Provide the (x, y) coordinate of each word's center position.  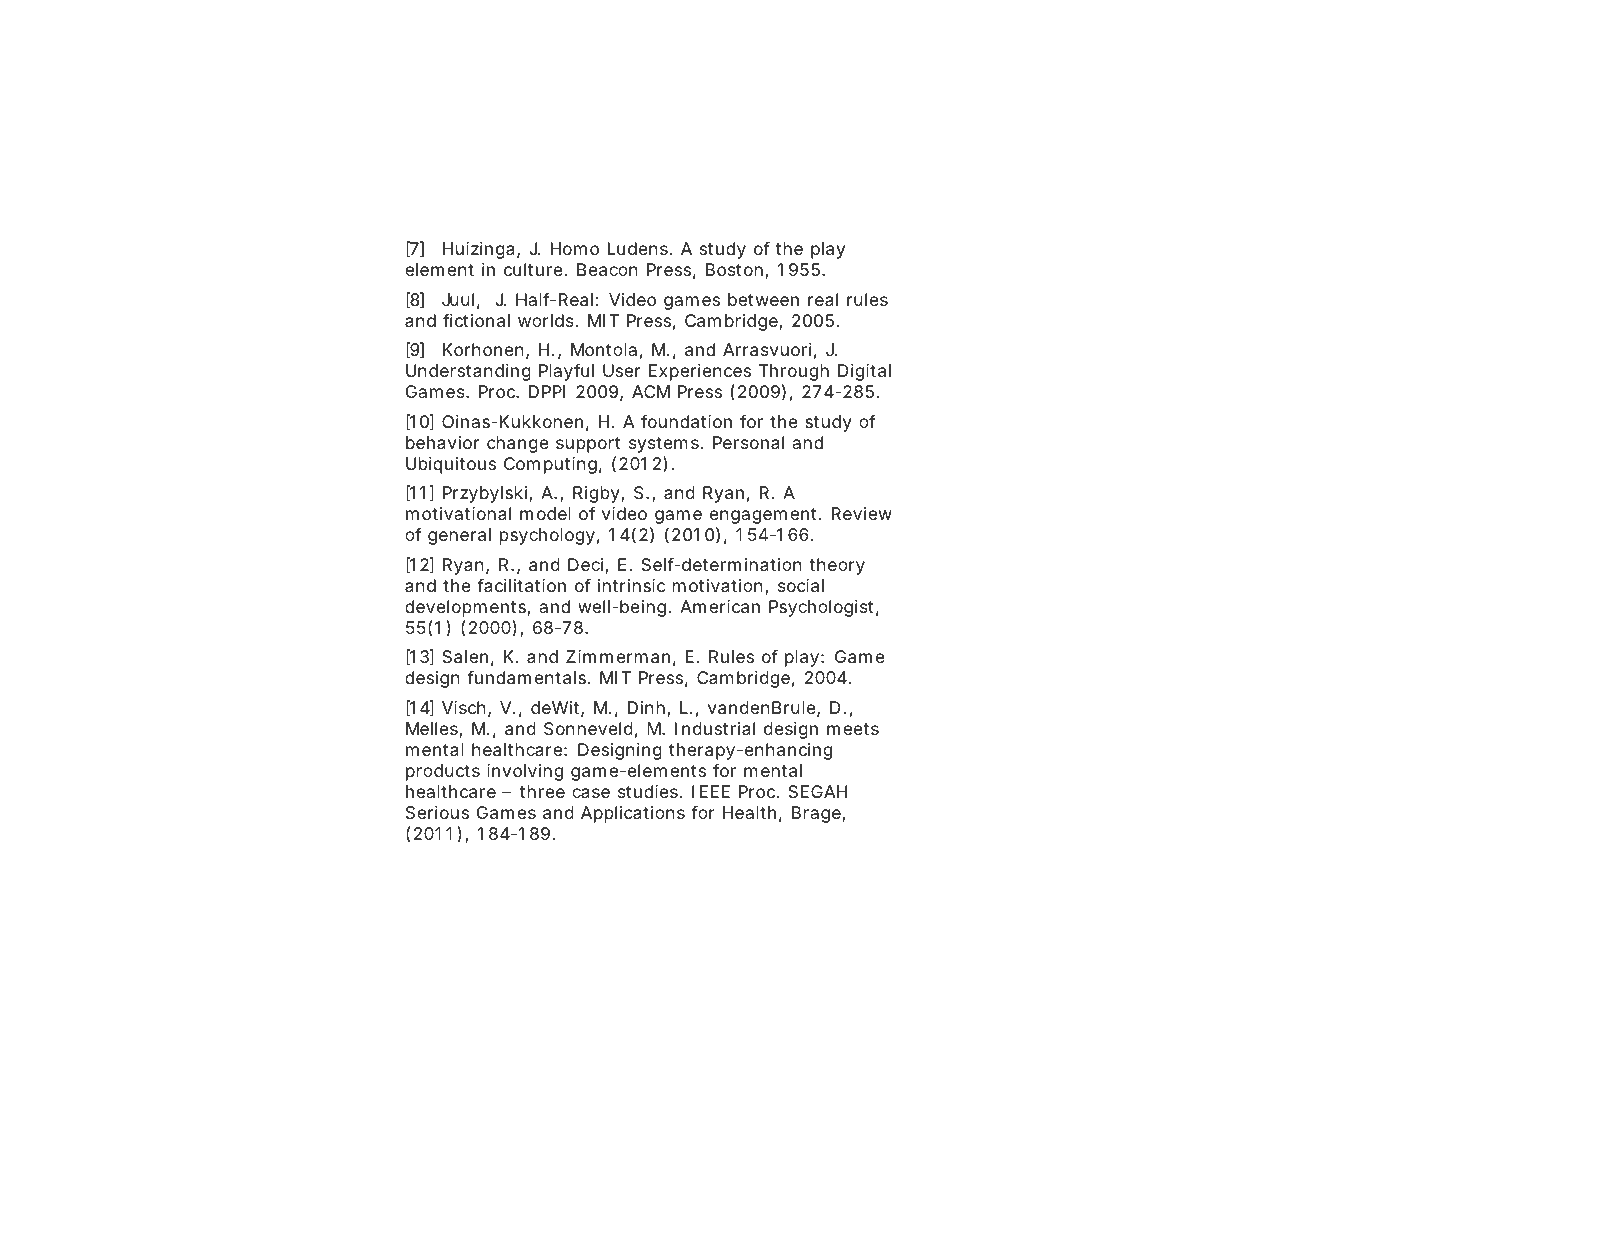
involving (525, 772)
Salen (465, 656)
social (801, 585)
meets (853, 729)
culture (533, 269)
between (763, 299)
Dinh (646, 707)
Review (861, 513)
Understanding (468, 372)
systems (665, 445)
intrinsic (631, 585)
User (621, 370)
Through (794, 372)
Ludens (638, 248)
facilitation (521, 585)
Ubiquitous (451, 465)
